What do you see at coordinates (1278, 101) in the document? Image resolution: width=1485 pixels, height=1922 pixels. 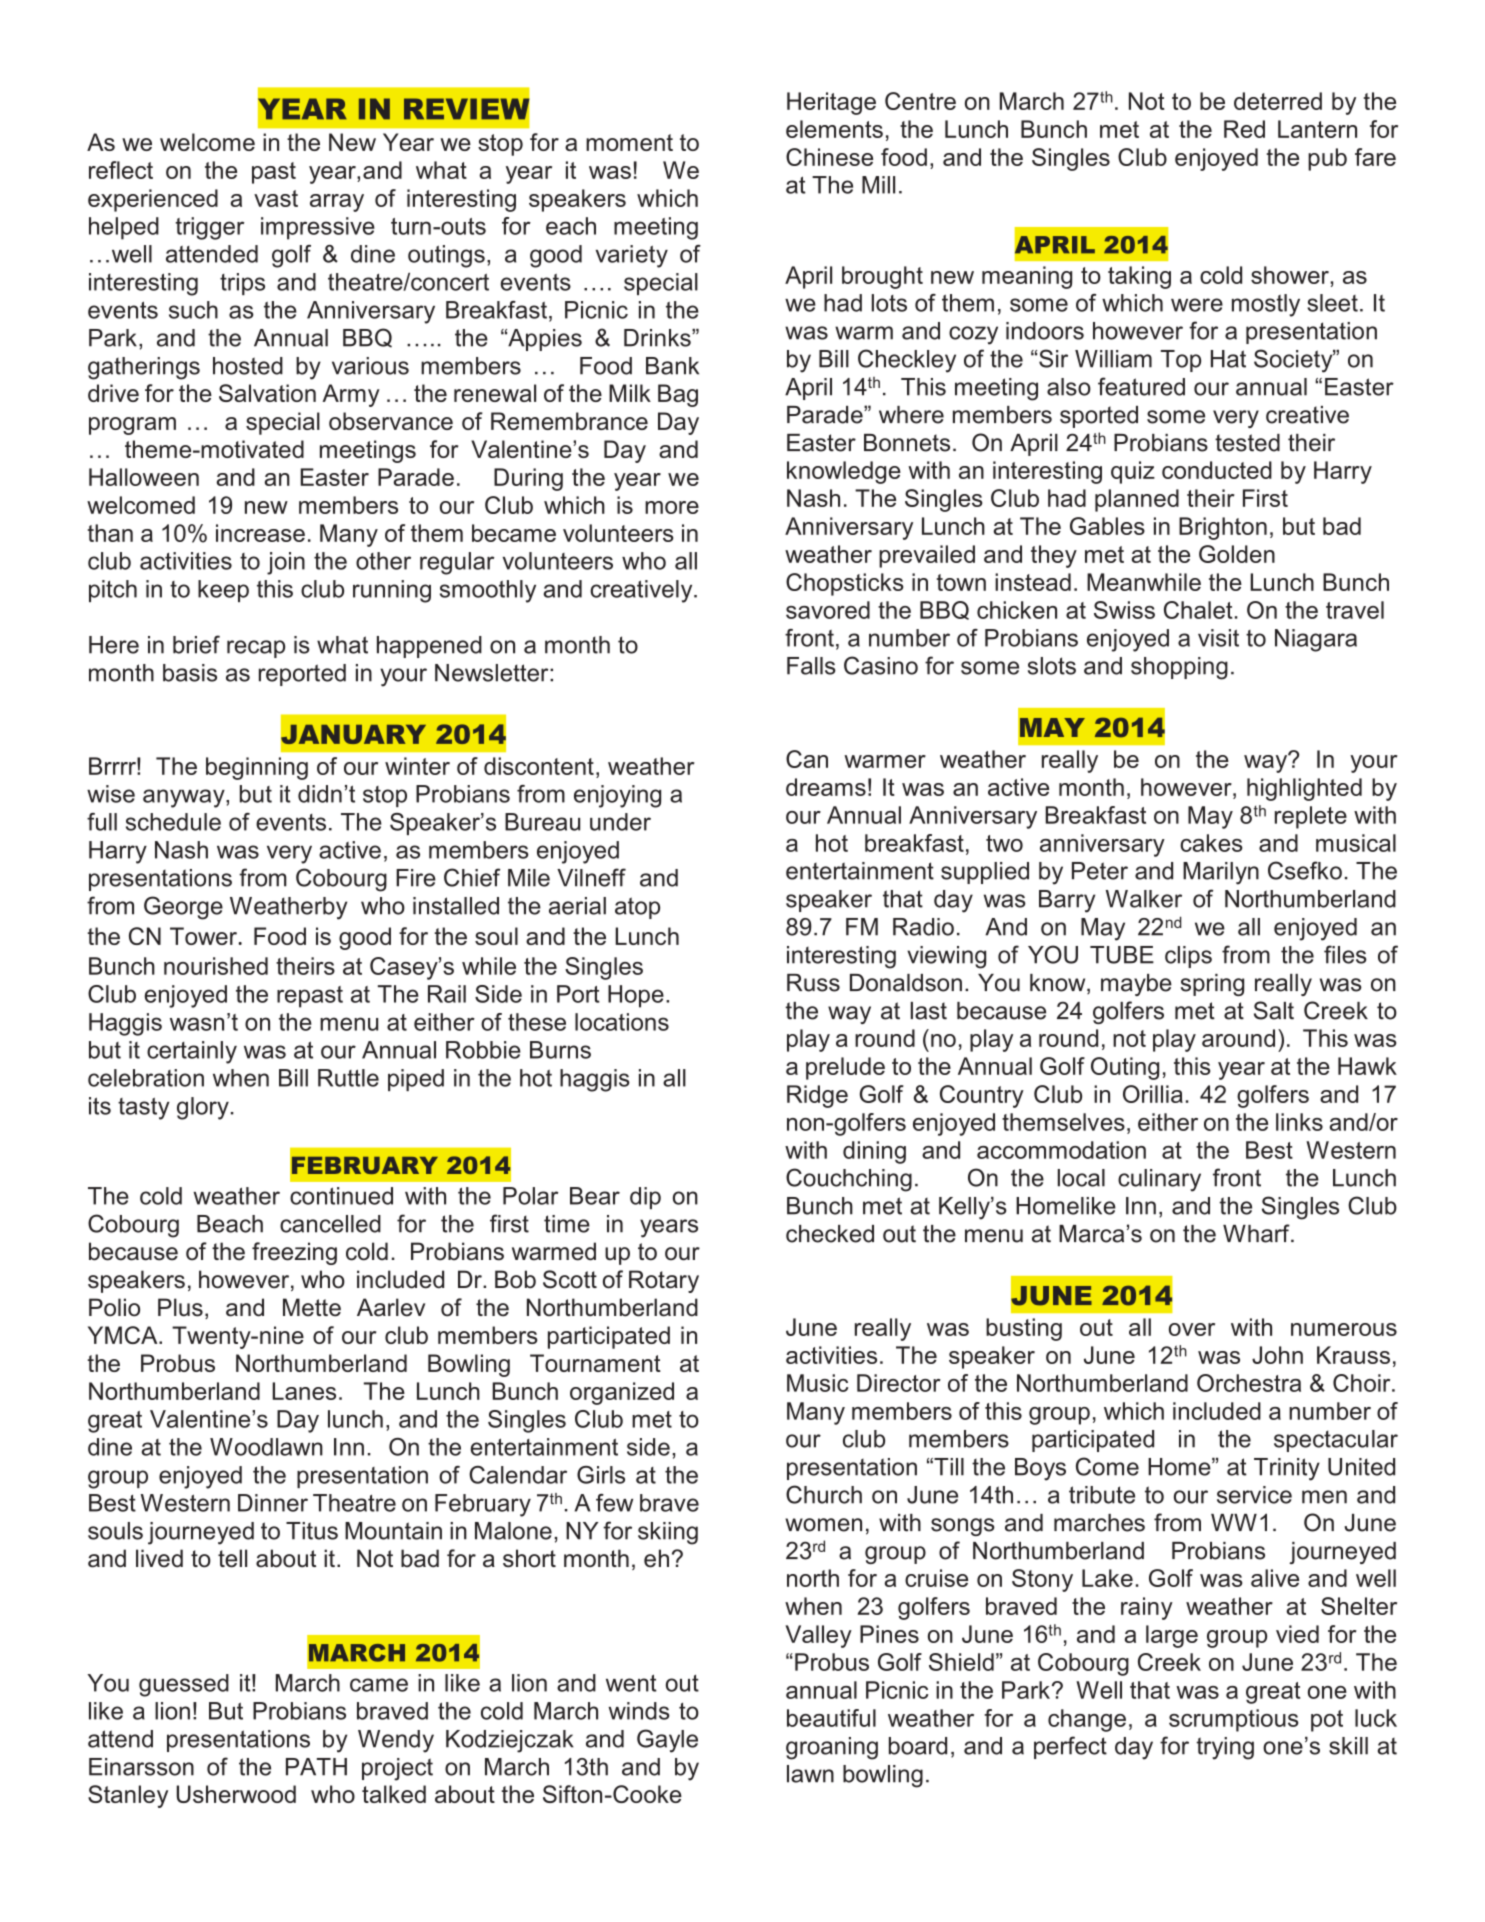 I see `deterred` at bounding box center [1278, 101].
